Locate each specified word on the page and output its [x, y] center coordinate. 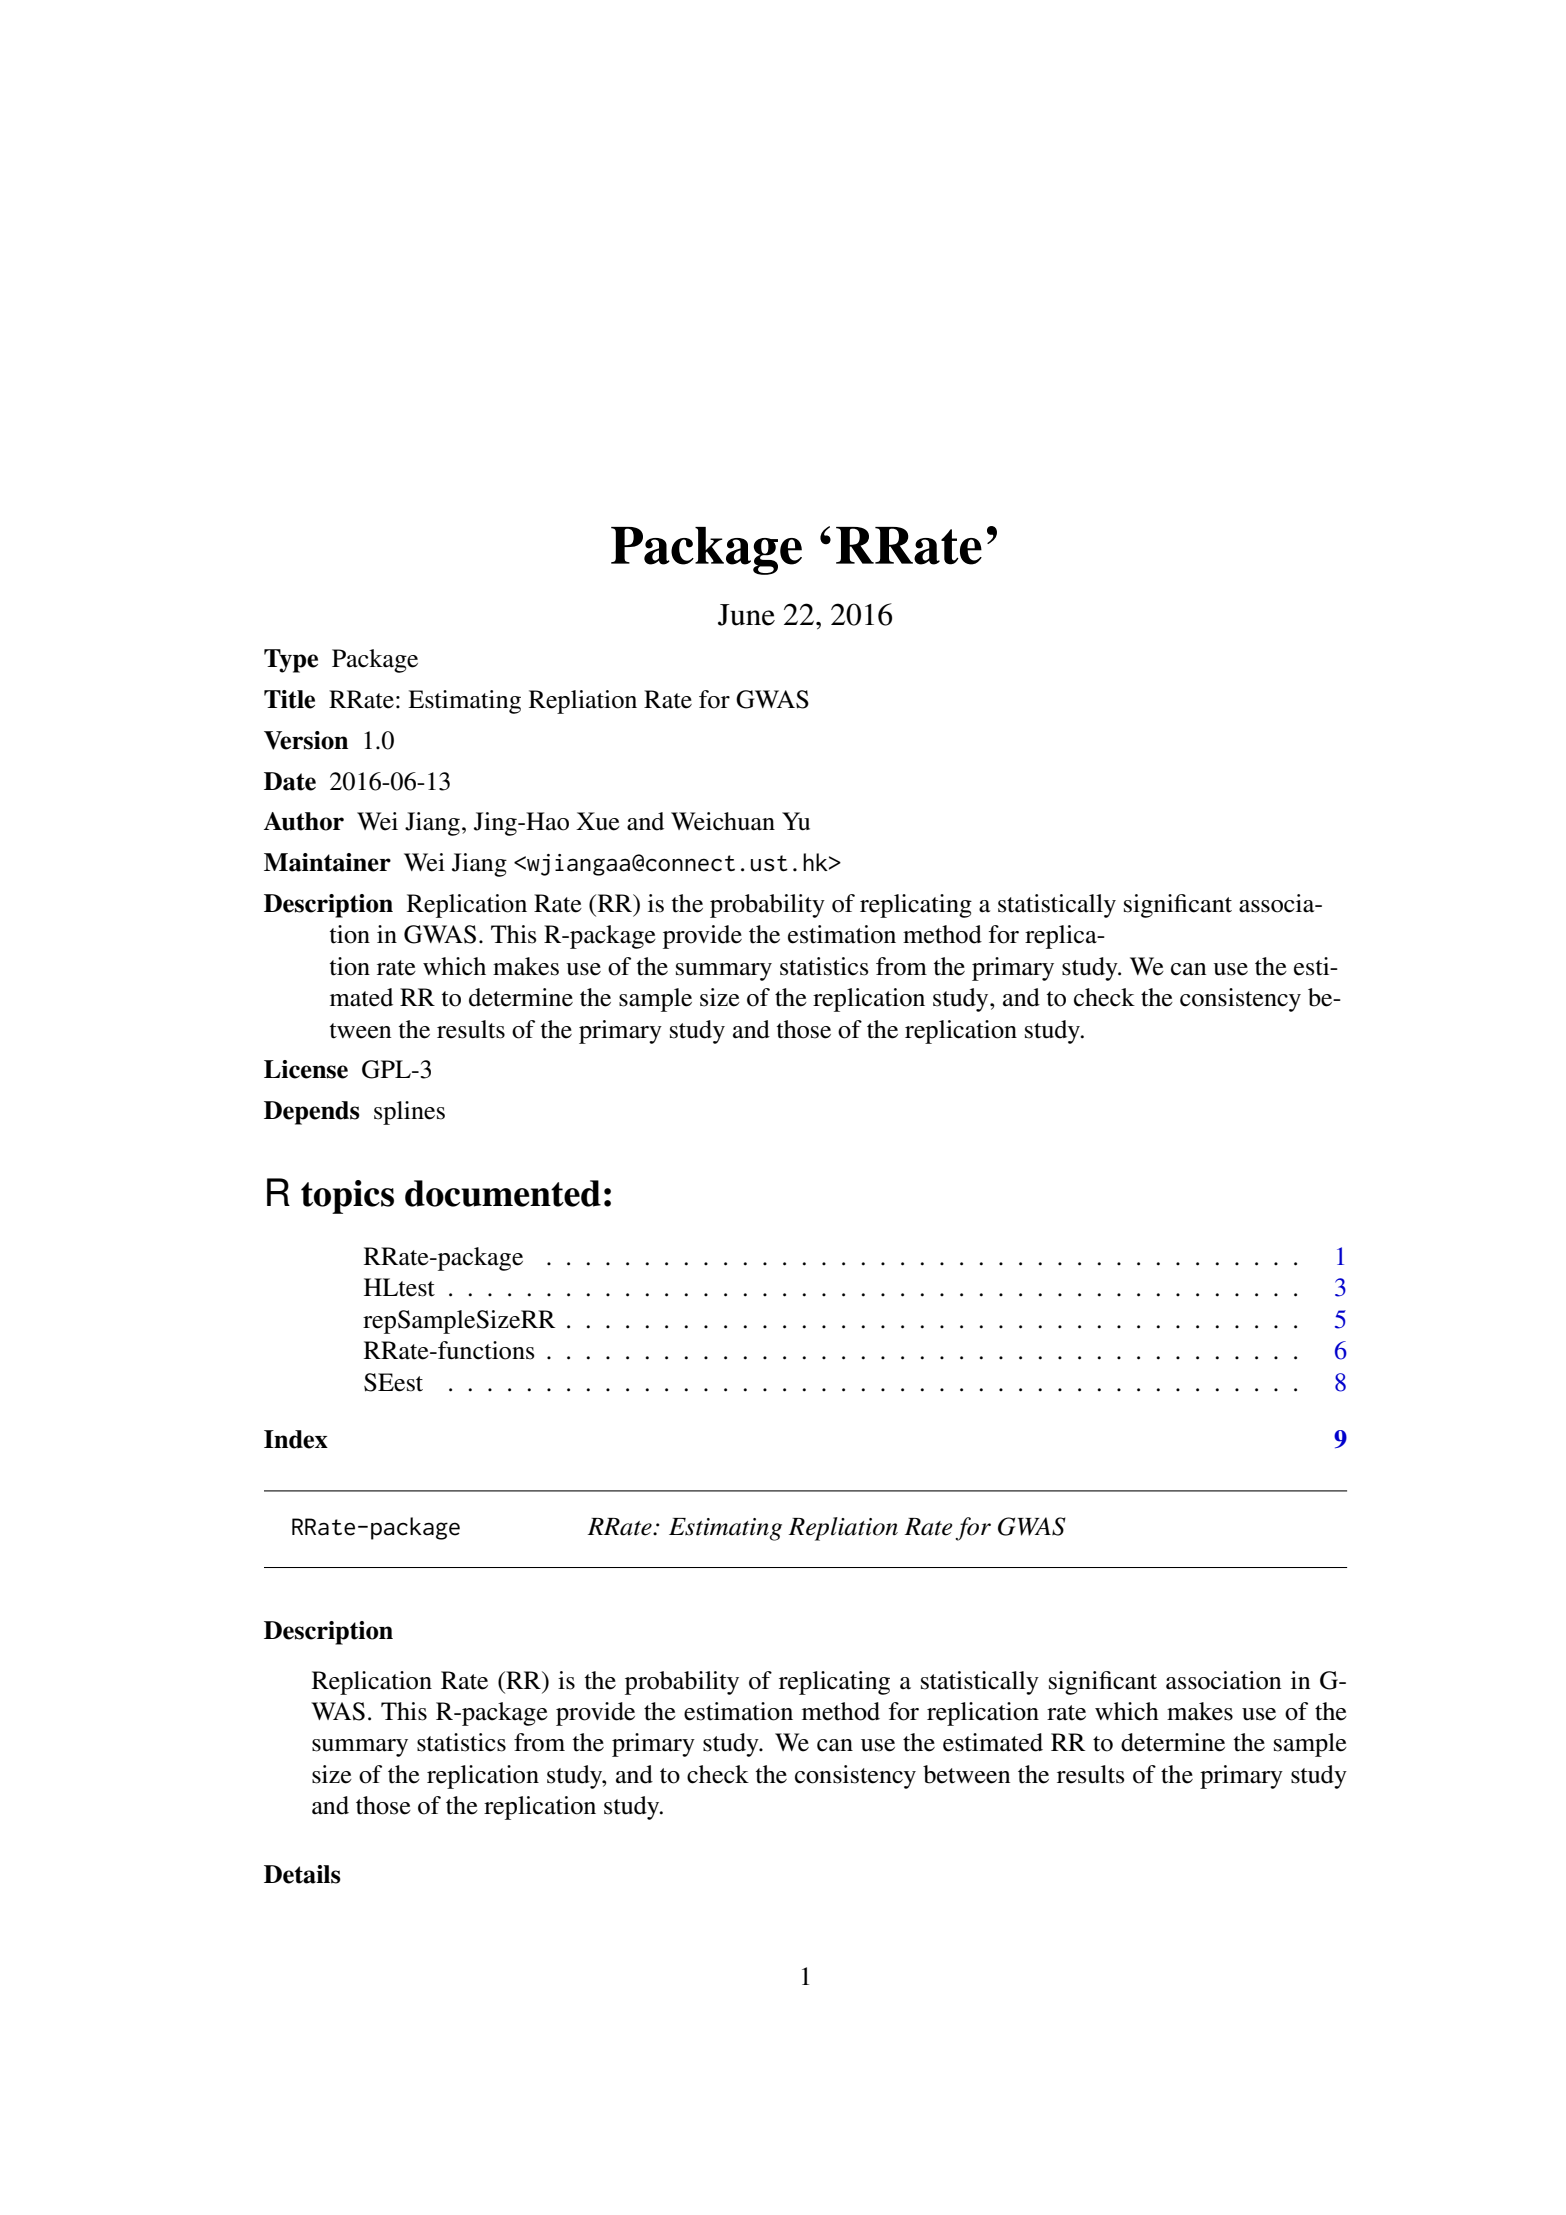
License [306, 1069]
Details [302, 1874]
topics [347, 1197]
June [746, 615]
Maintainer [327, 862]
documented [503, 1193]
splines [409, 1113]
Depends [312, 1113]
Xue [598, 821]
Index [296, 1439]
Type [291, 661]
